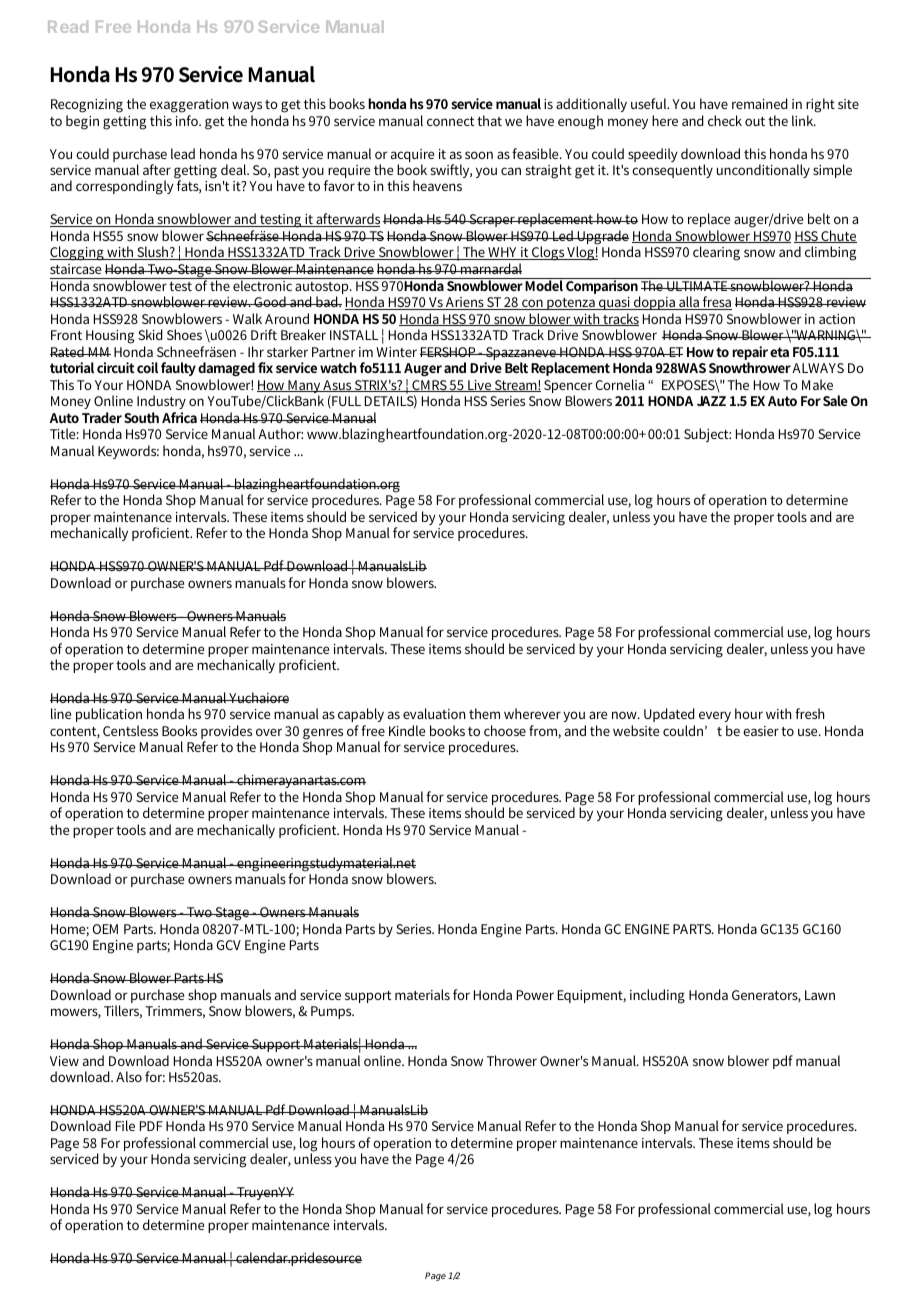 The height and width of the page is (1308, 924). Describe the element at coordinates (715, 716) in the page. I see `every` at that location.
